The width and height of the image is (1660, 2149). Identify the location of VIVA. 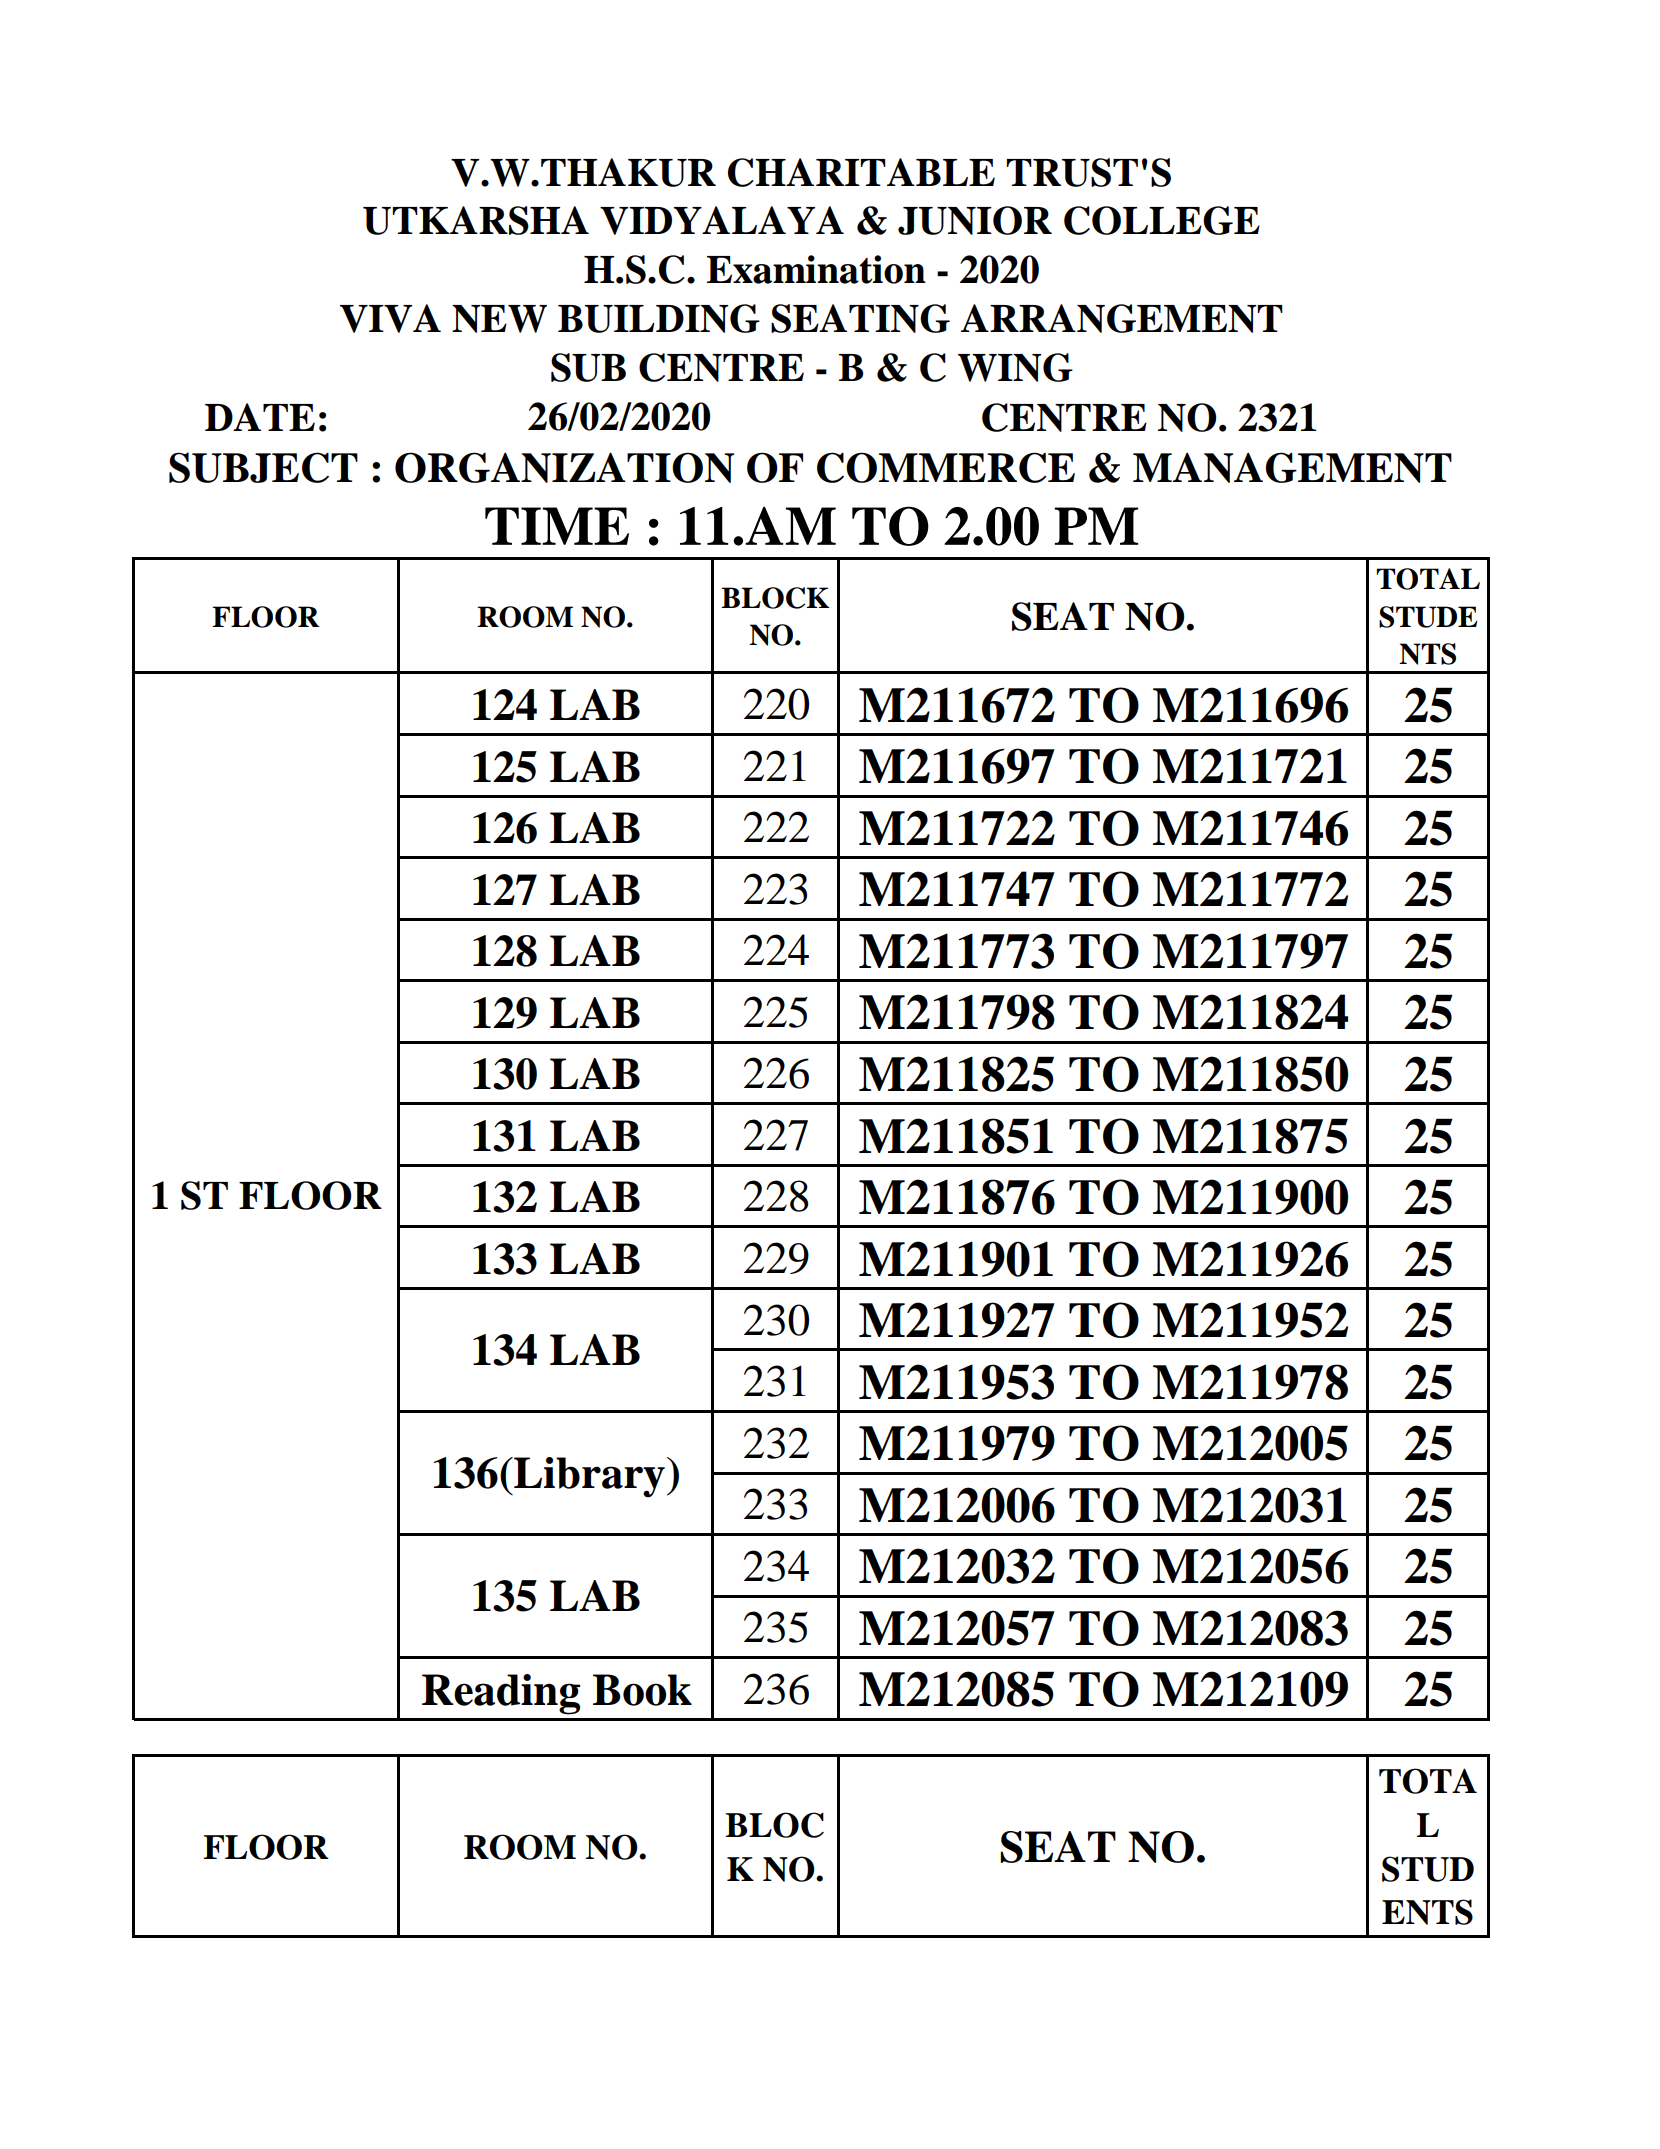
(390, 318).
